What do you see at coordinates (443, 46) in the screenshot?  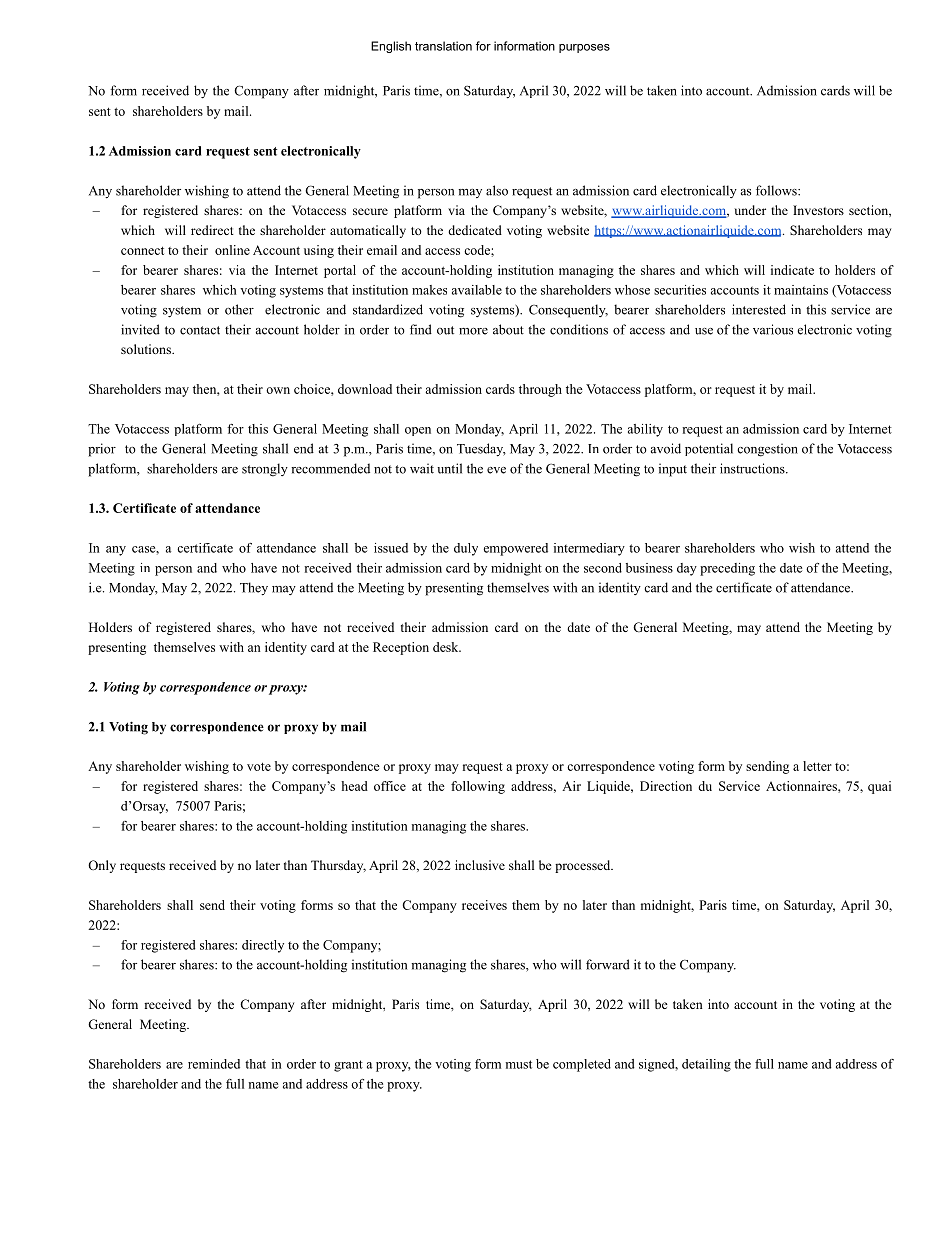 I see `translation` at bounding box center [443, 46].
